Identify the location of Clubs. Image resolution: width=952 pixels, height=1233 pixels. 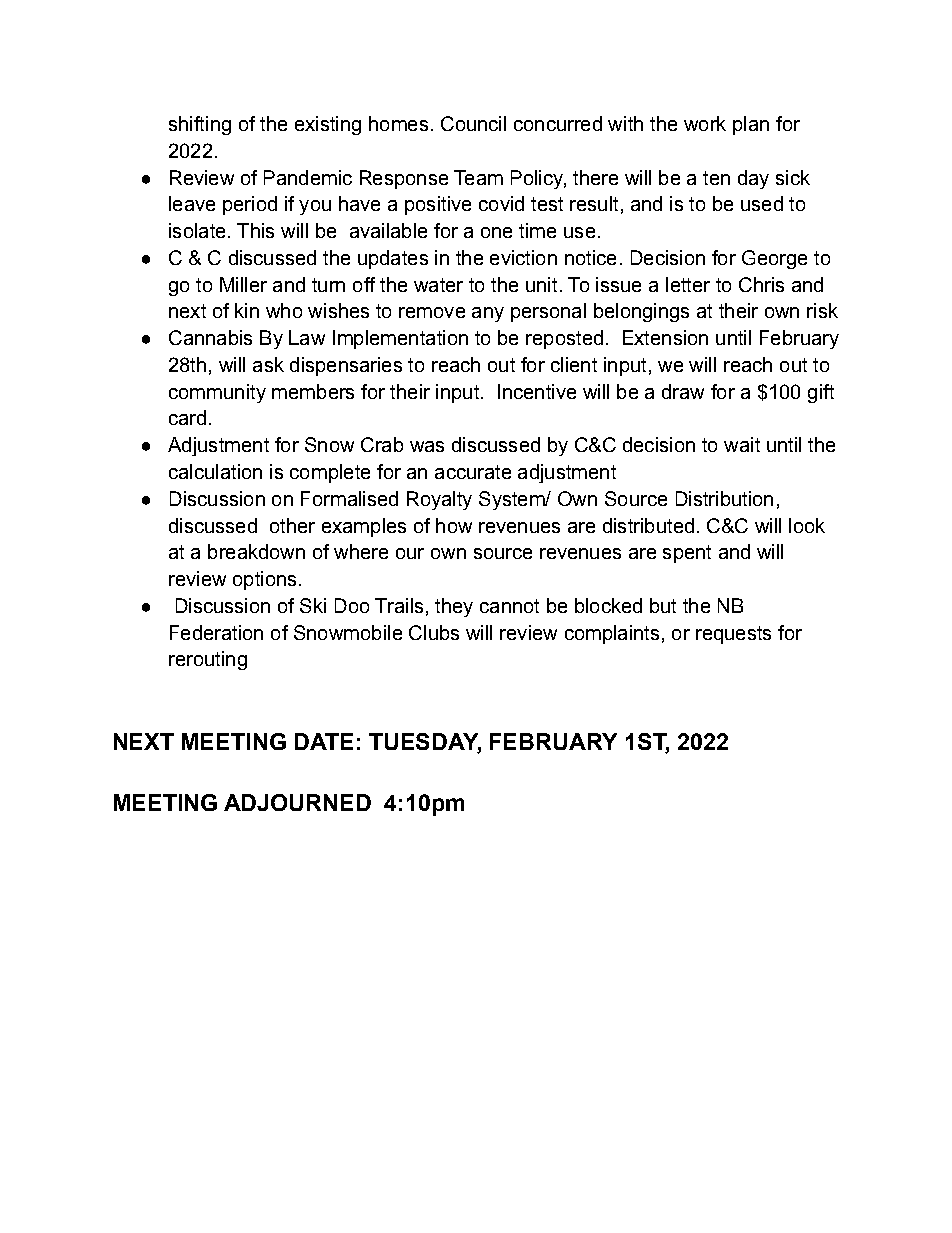
(434, 632).
